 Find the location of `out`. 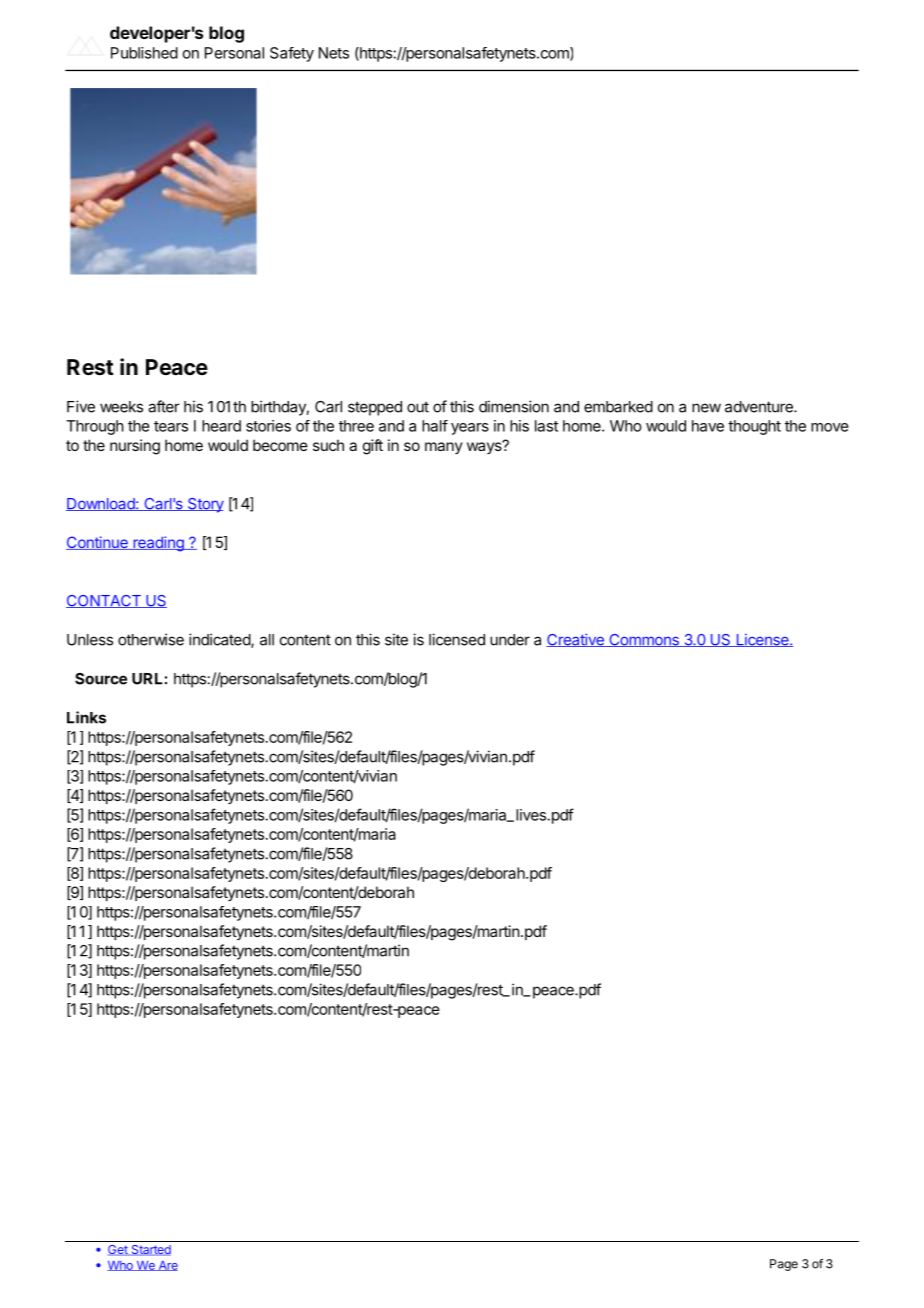

out is located at coordinates (418, 407).
